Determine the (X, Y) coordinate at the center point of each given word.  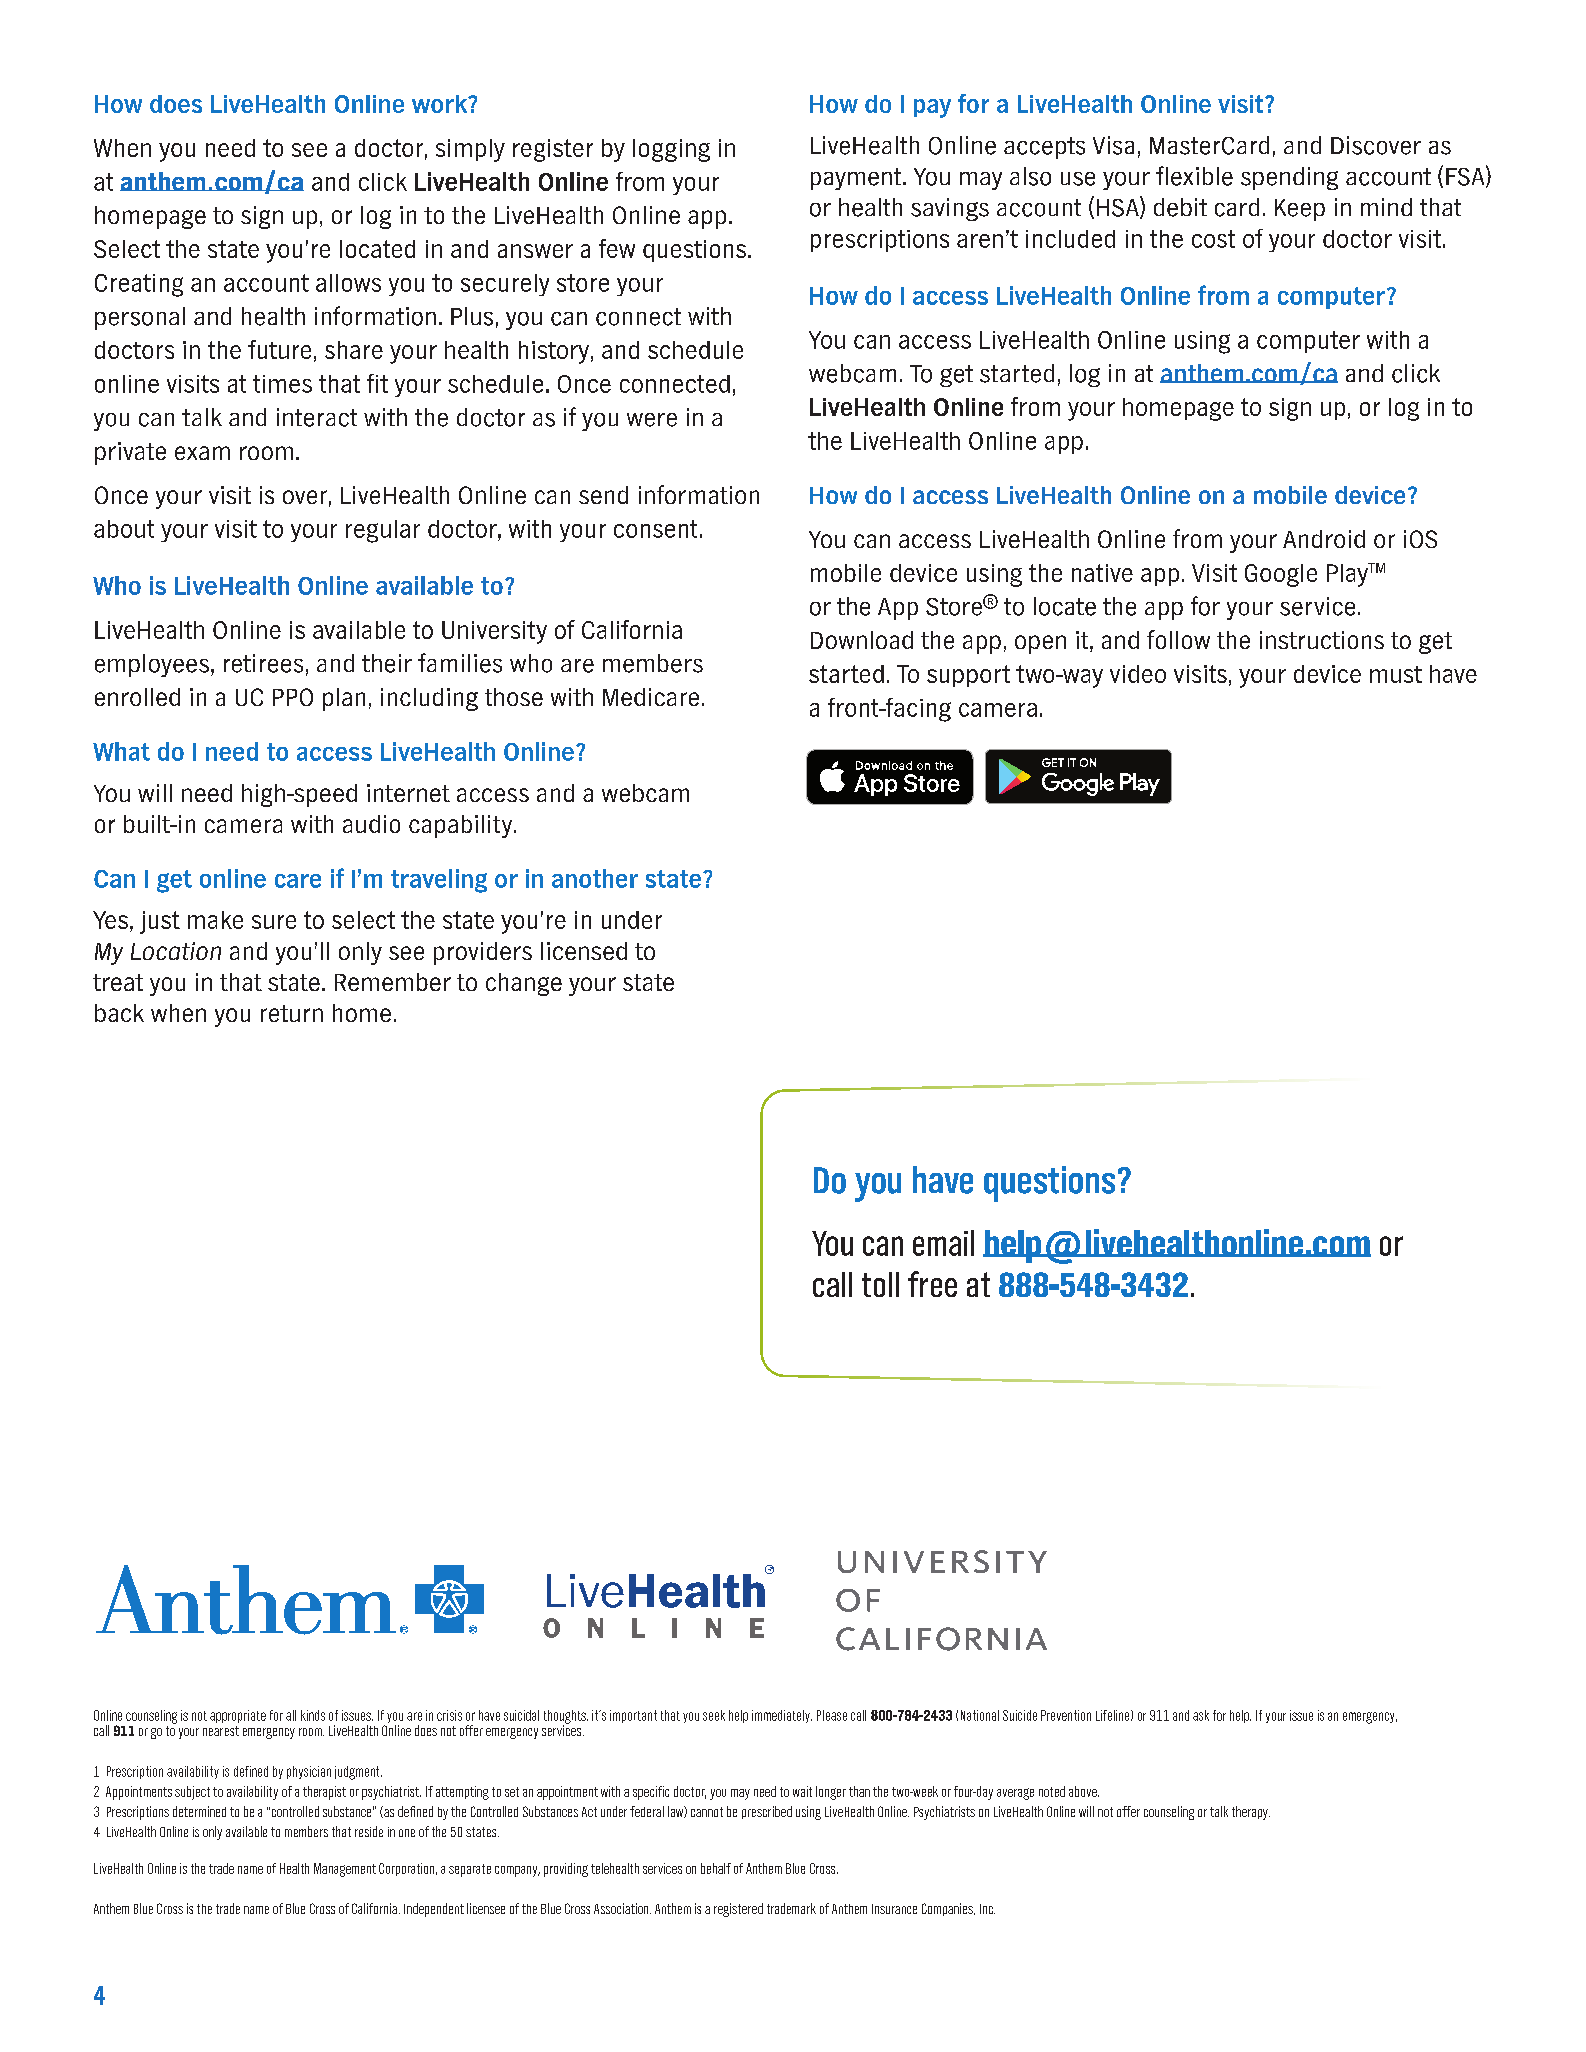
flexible (1194, 176)
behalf (716, 1868)
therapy (1251, 1813)
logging (671, 150)
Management (345, 1870)
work (441, 104)
